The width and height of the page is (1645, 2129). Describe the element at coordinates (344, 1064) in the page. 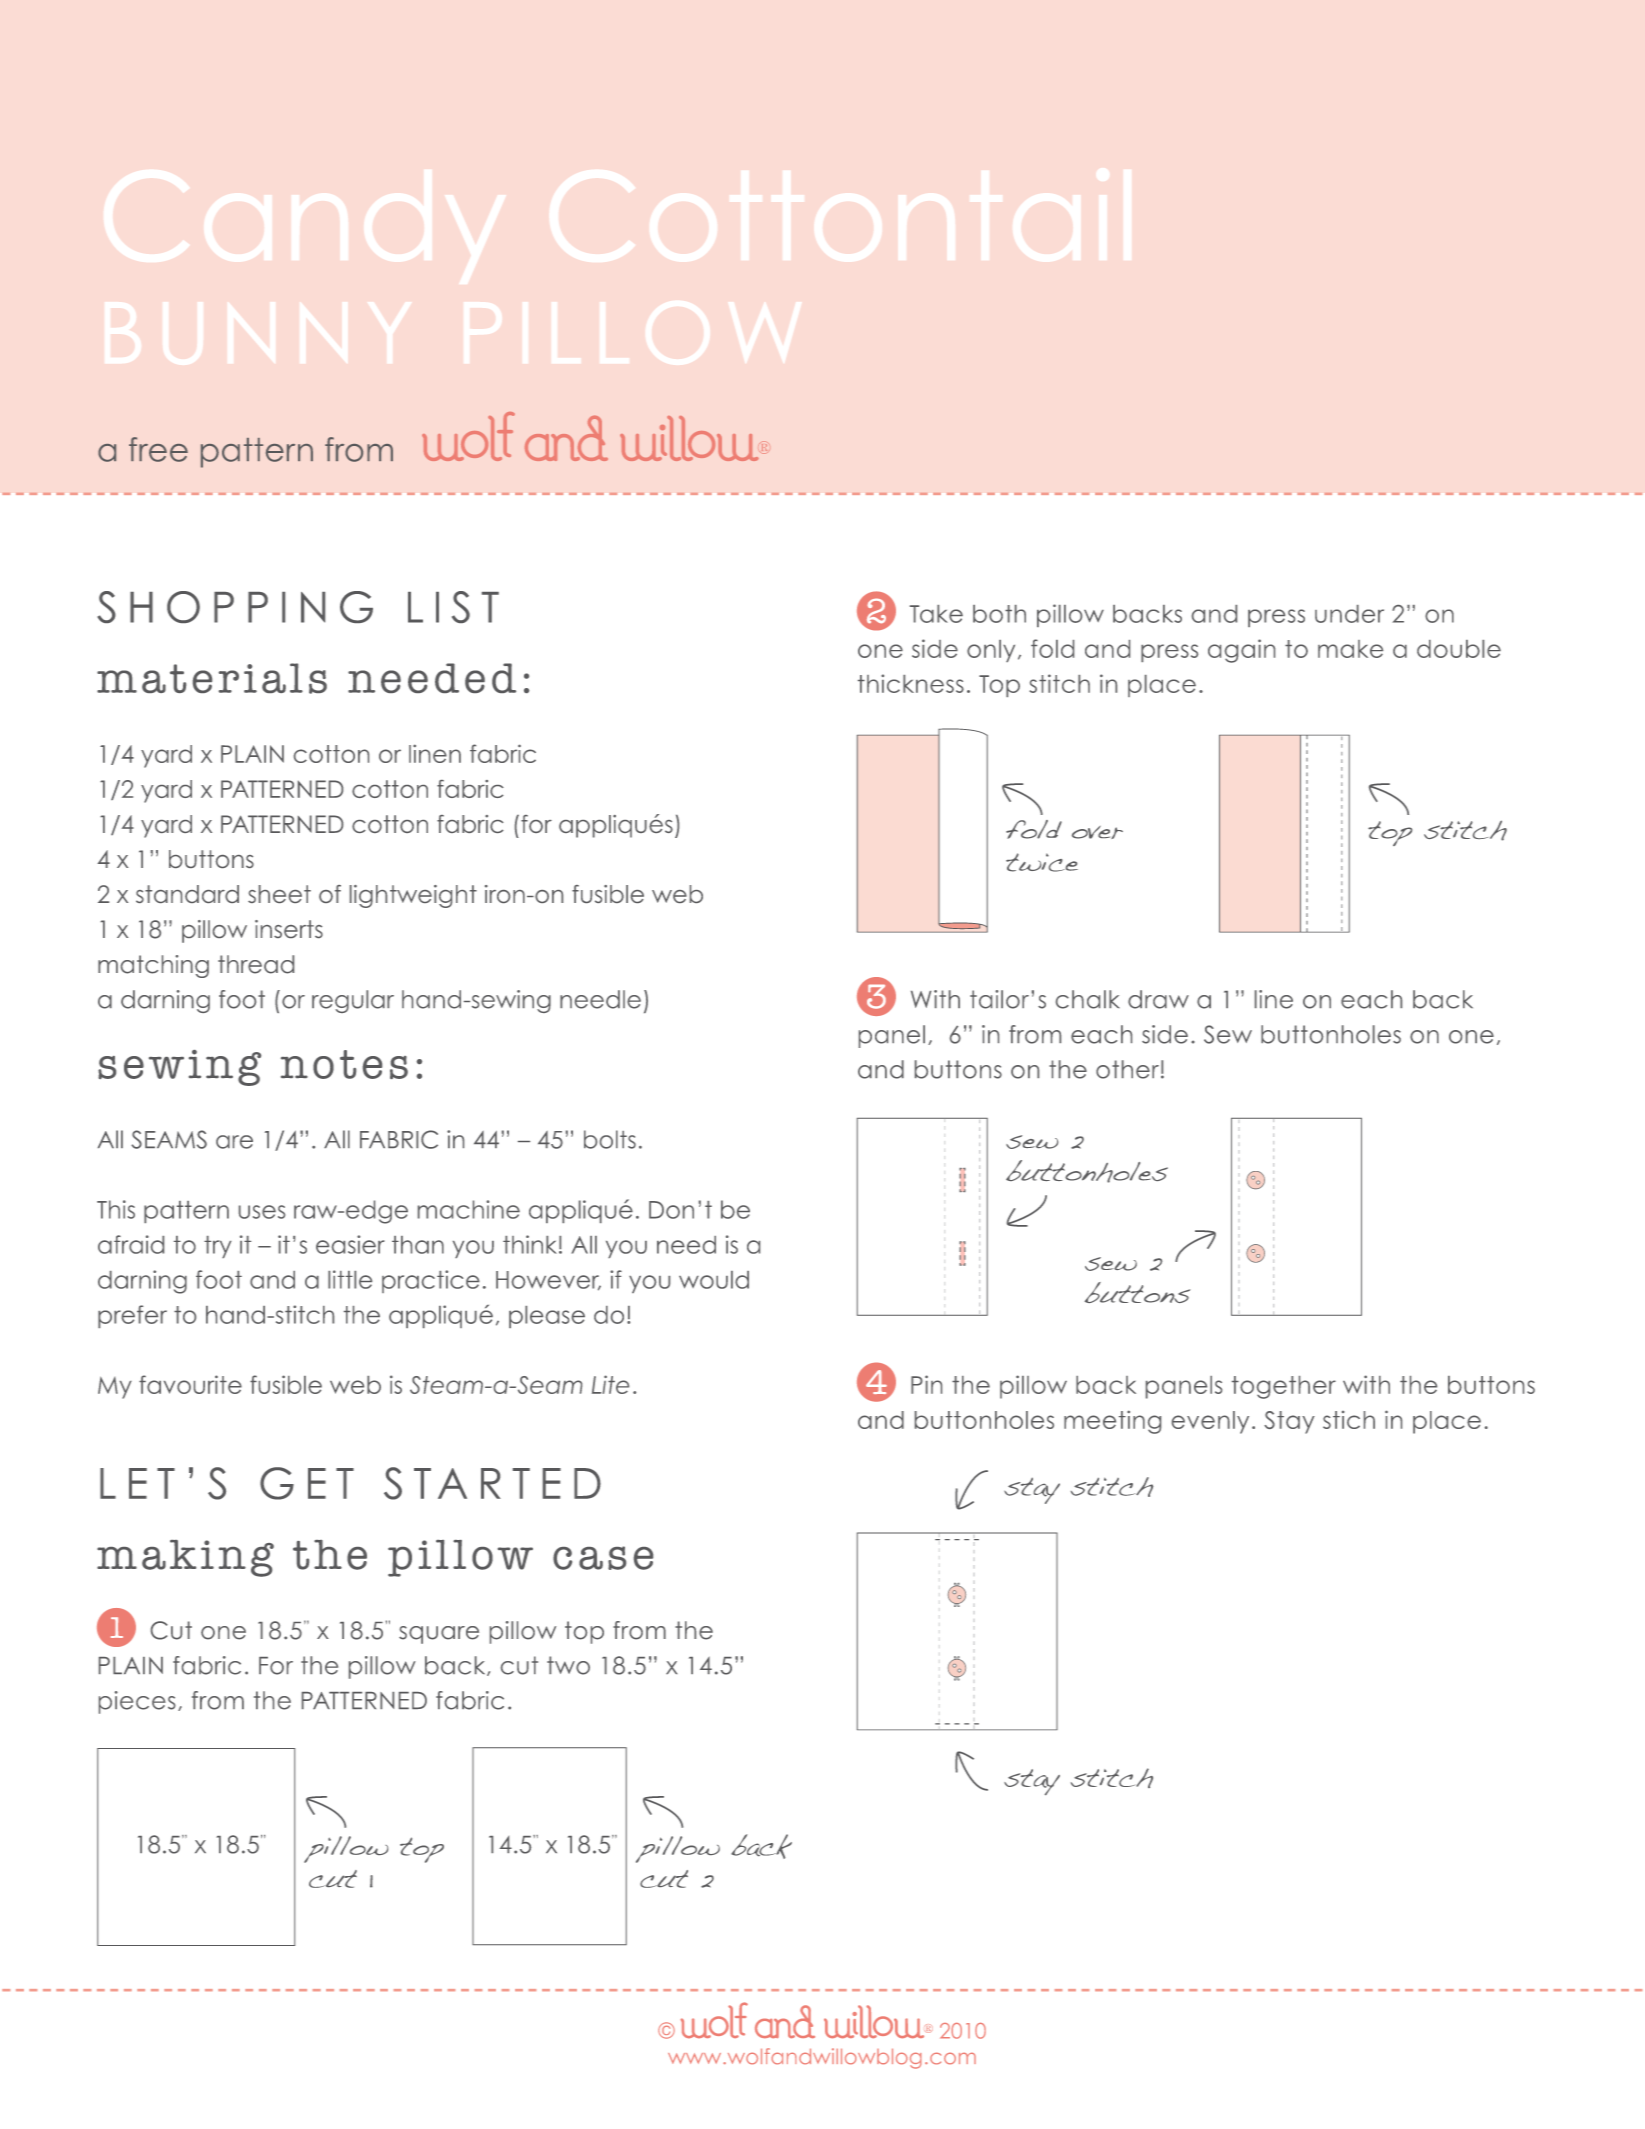

I see `notes` at that location.
